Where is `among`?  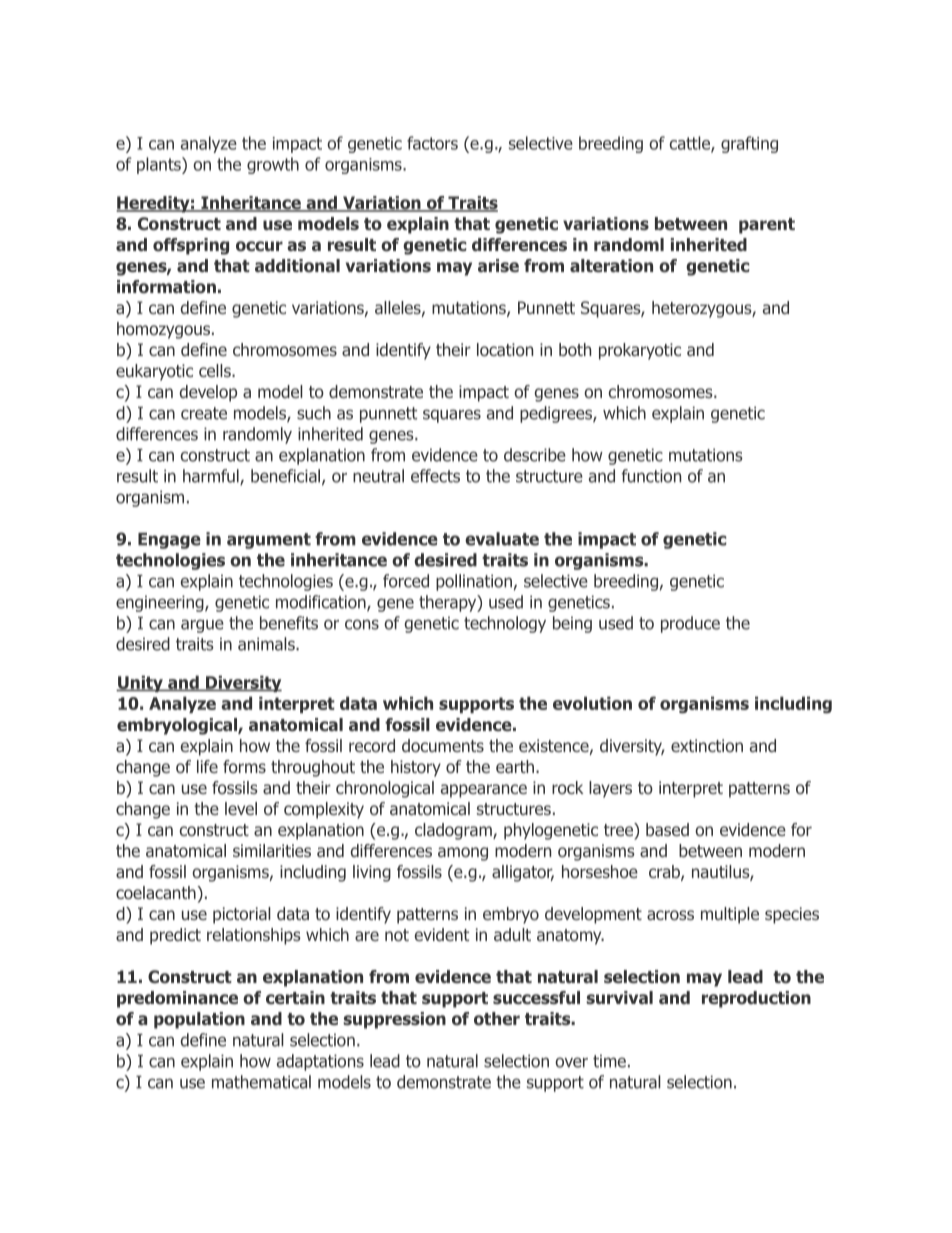 among is located at coordinates (463, 854).
